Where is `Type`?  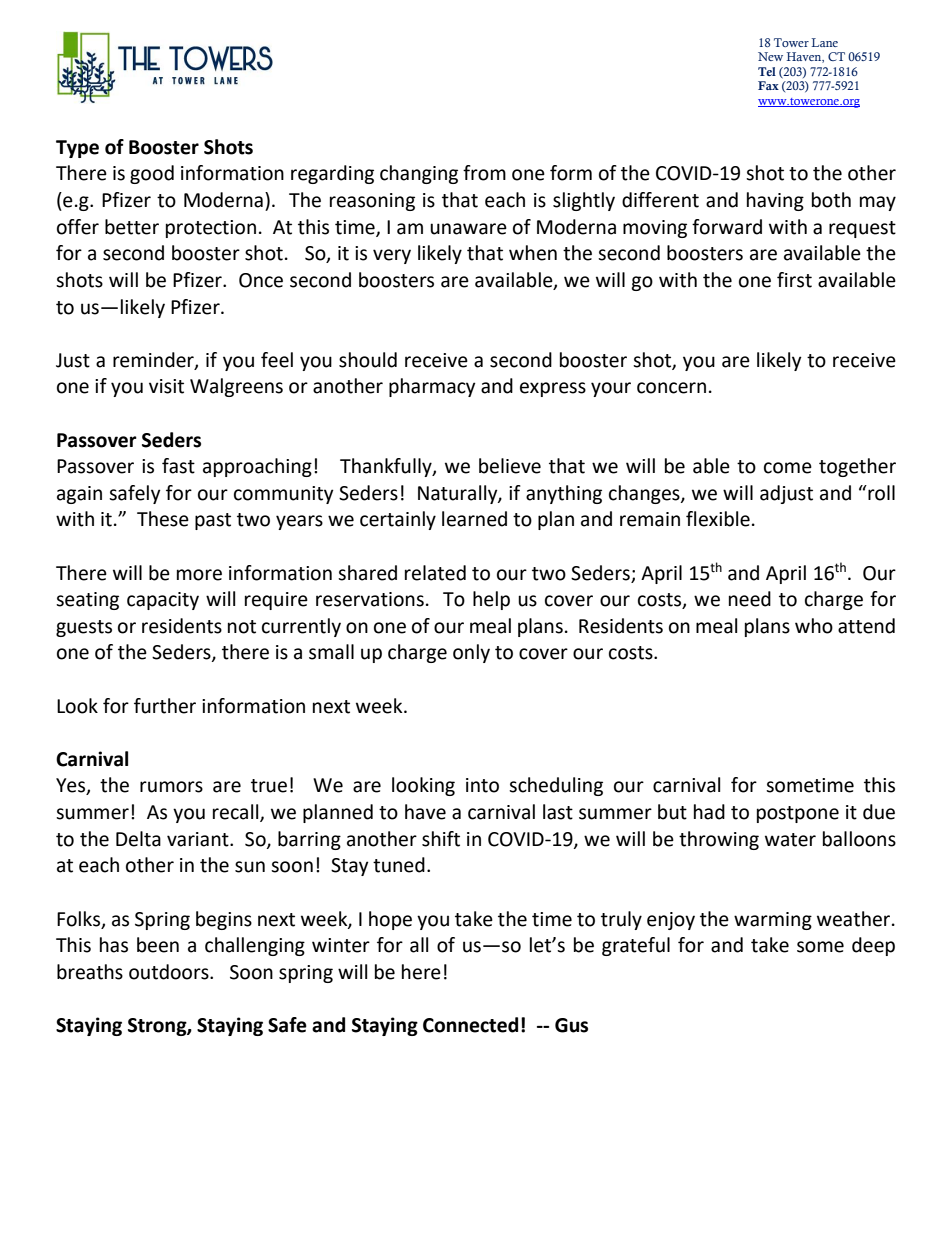
Type is located at coordinates (77, 149).
